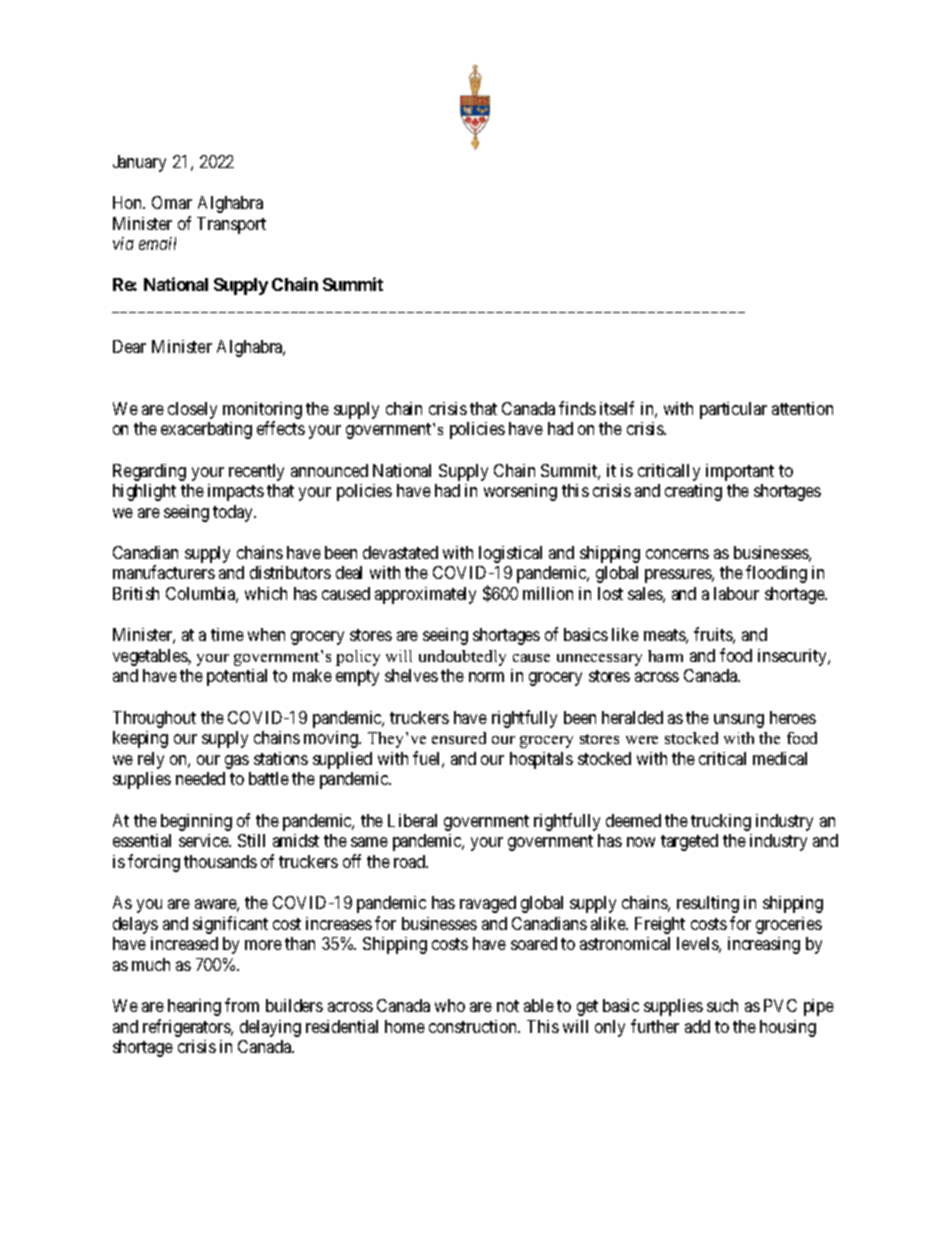 The image size is (952, 1233). What do you see at coordinates (231, 225) in the screenshot?
I see `Transport` at bounding box center [231, 225].
